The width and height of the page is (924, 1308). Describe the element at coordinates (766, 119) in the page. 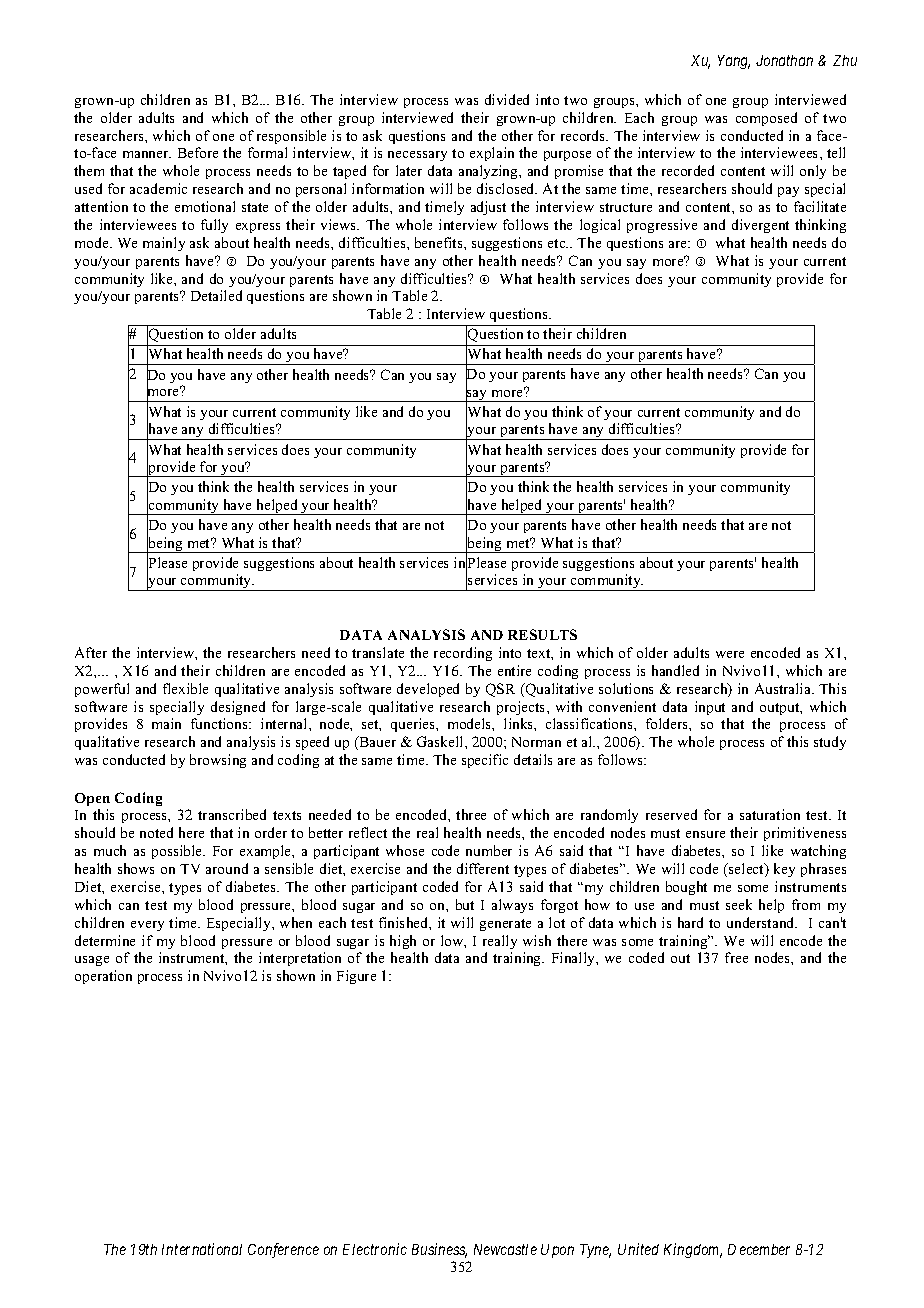

I see `composed` at that location.
